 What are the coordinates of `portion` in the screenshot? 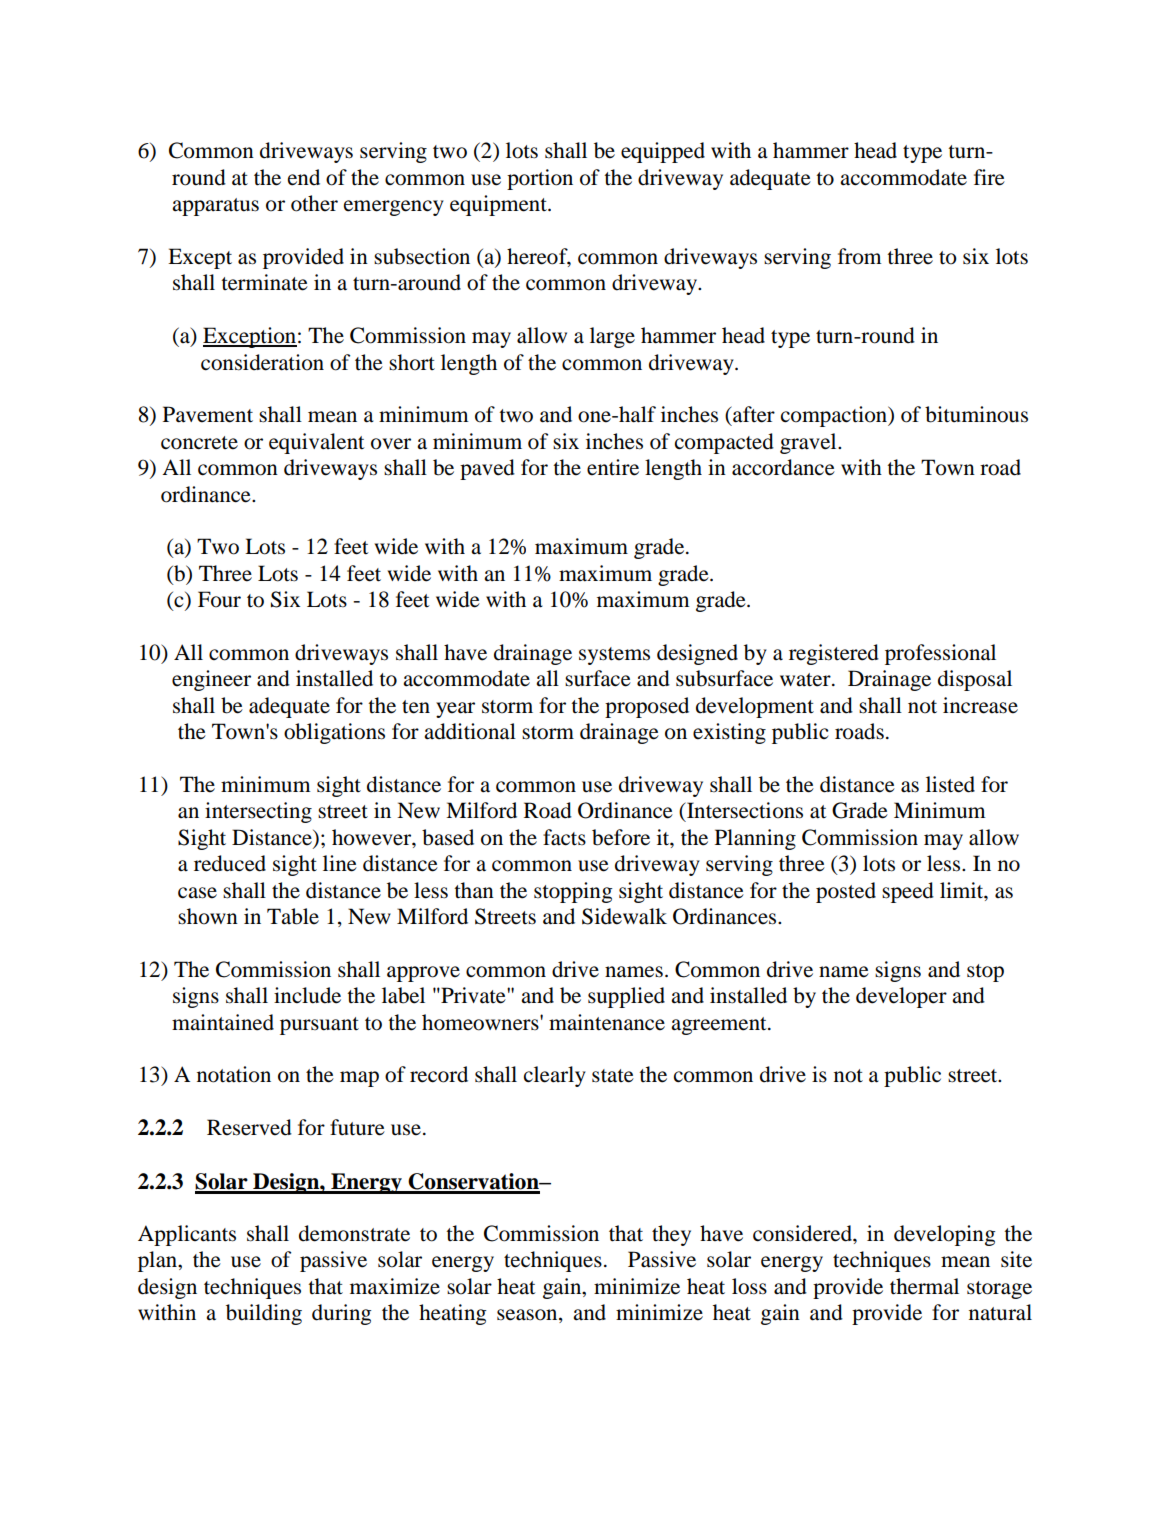 It's located at (540, 179).
